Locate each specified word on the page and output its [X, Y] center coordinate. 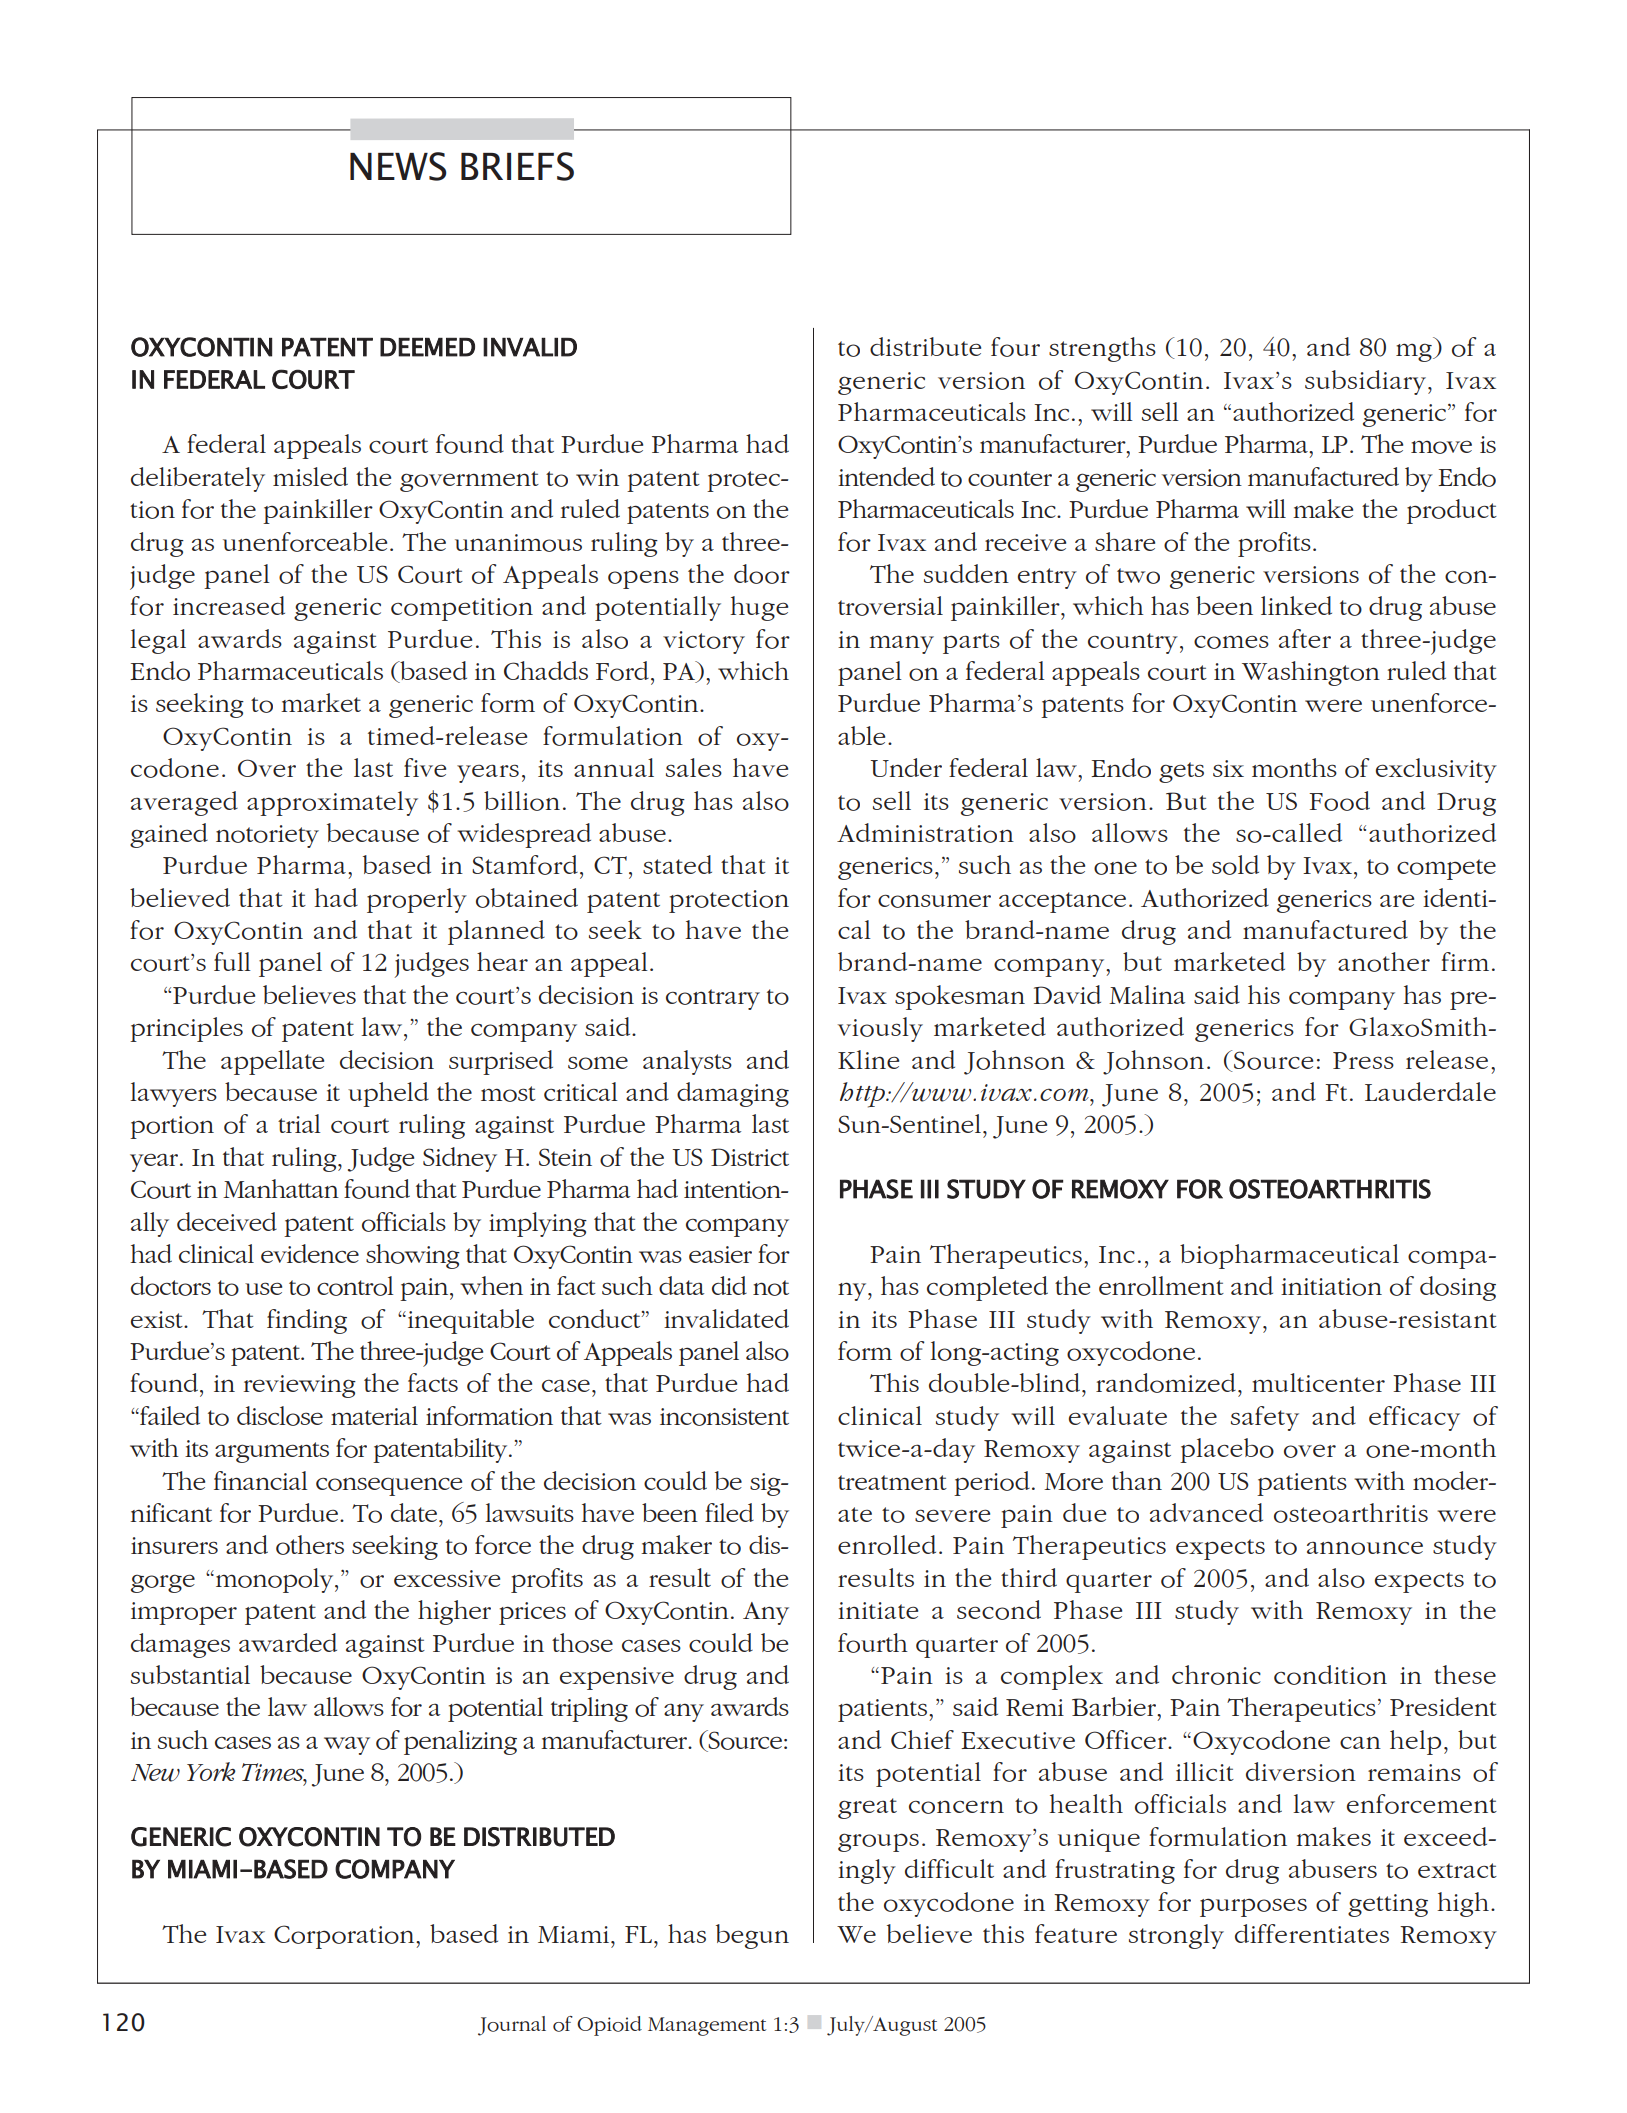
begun [752, 1936]
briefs [517, 166]
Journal [512, 2026]
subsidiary [1367, 382]
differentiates [1312, 1933]
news [398, 166]
